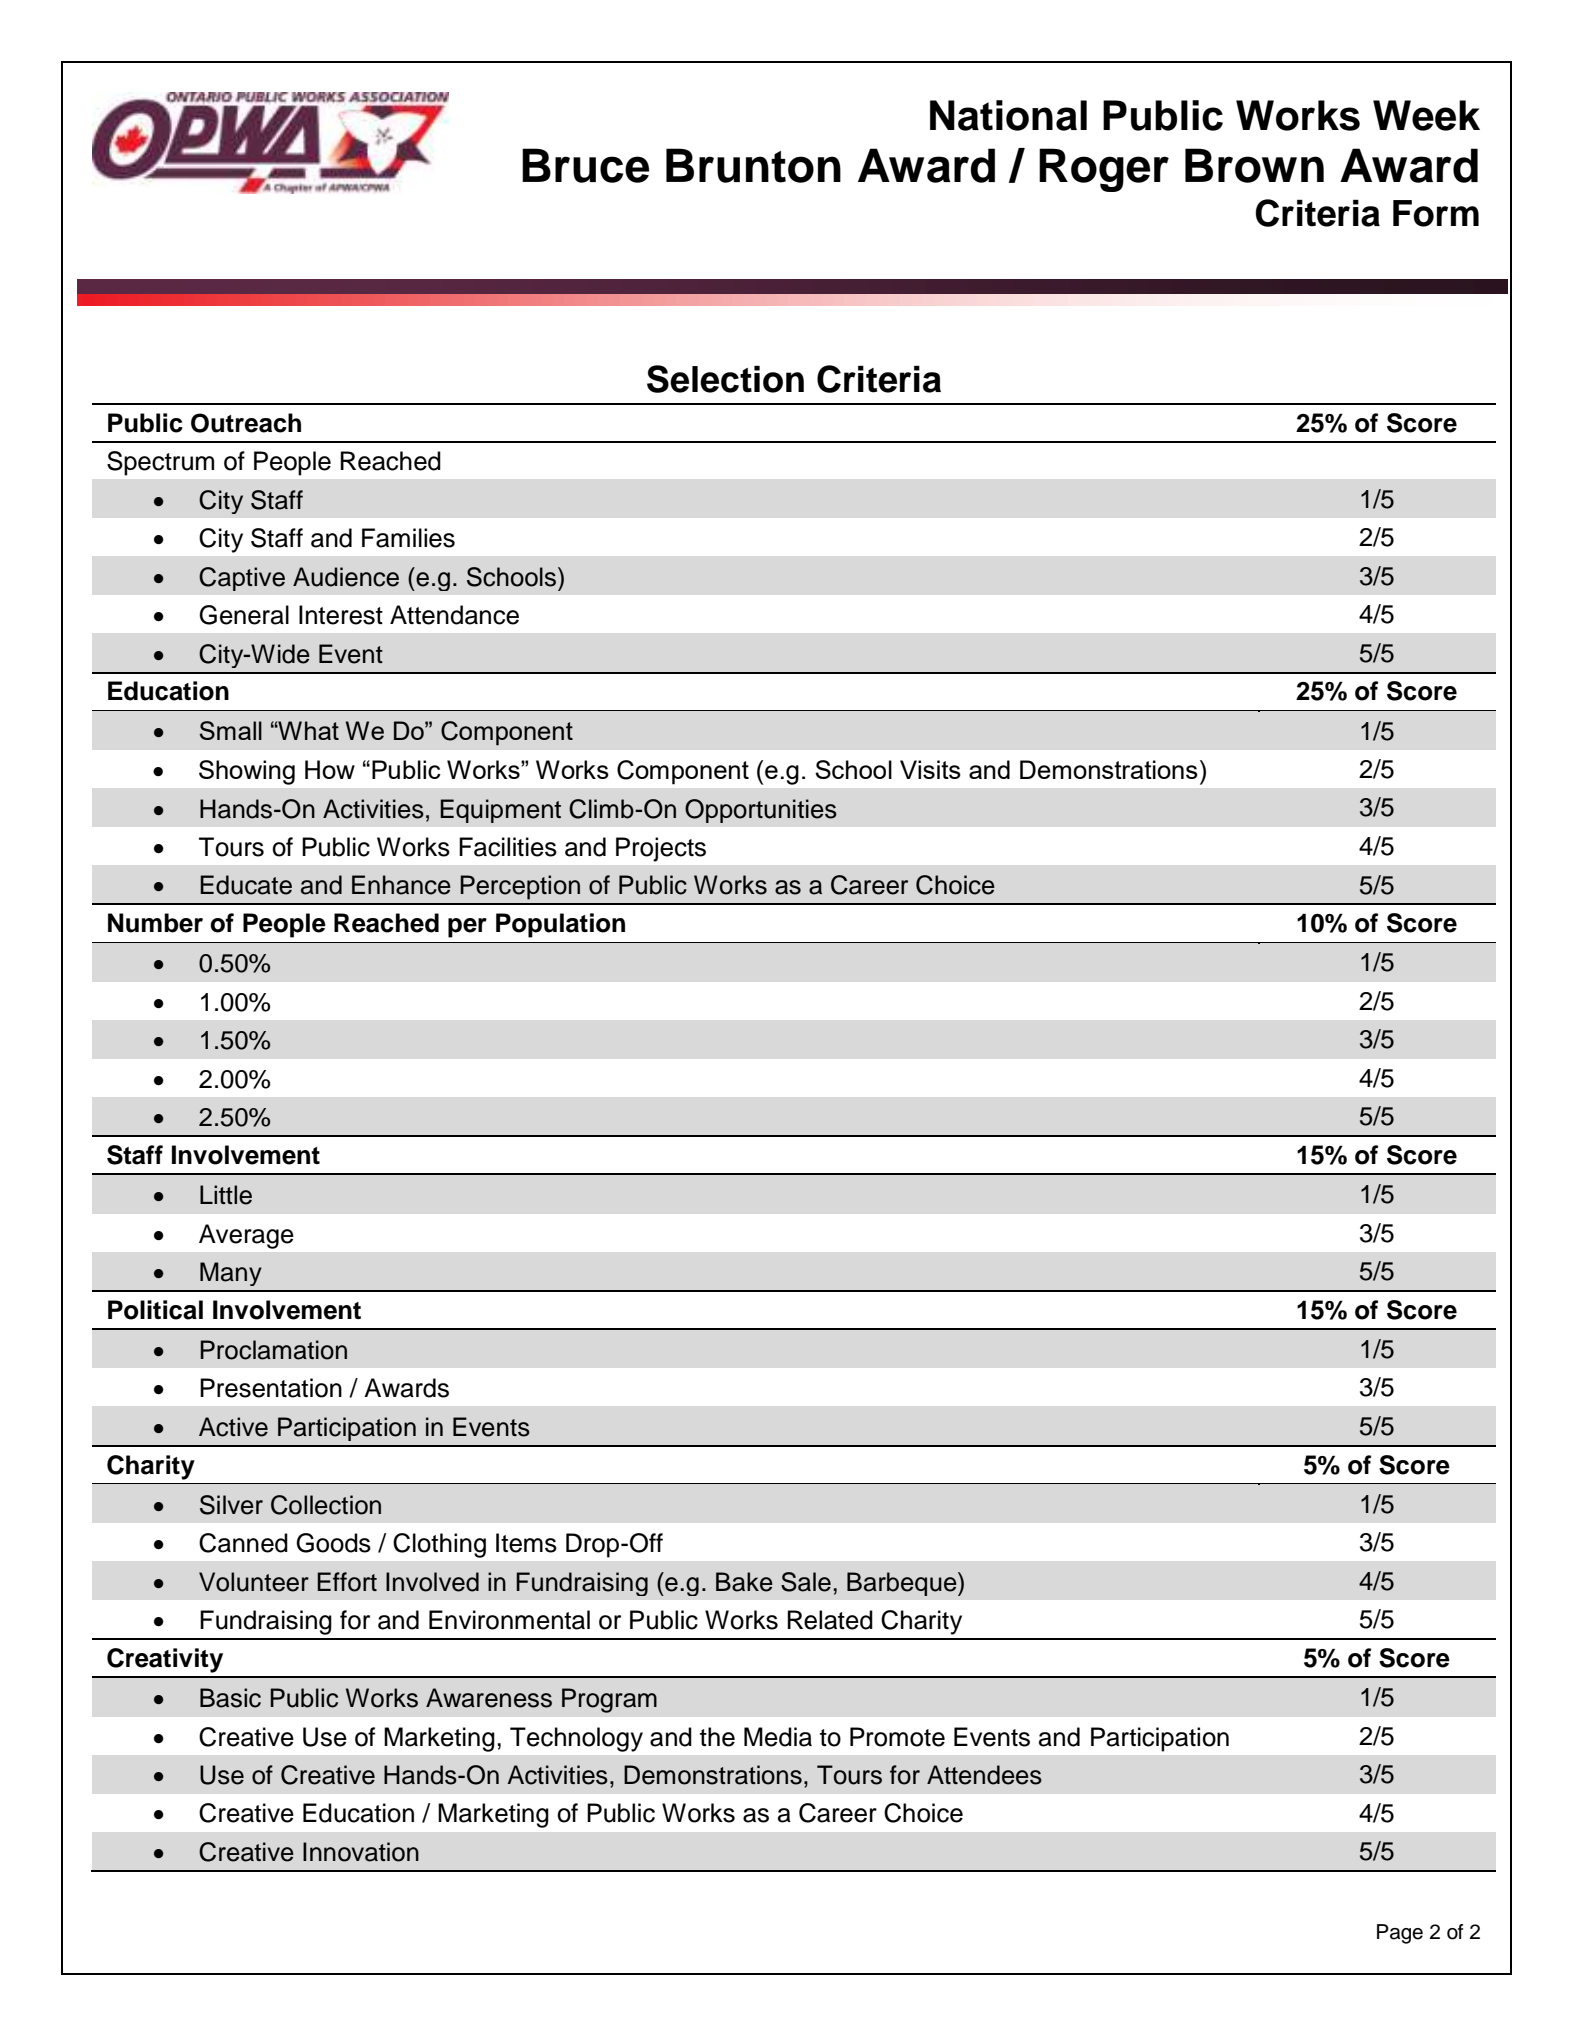 The height and width of the screenshot is (2036, 1573). I want to click on Visits, so click(930, 769).
